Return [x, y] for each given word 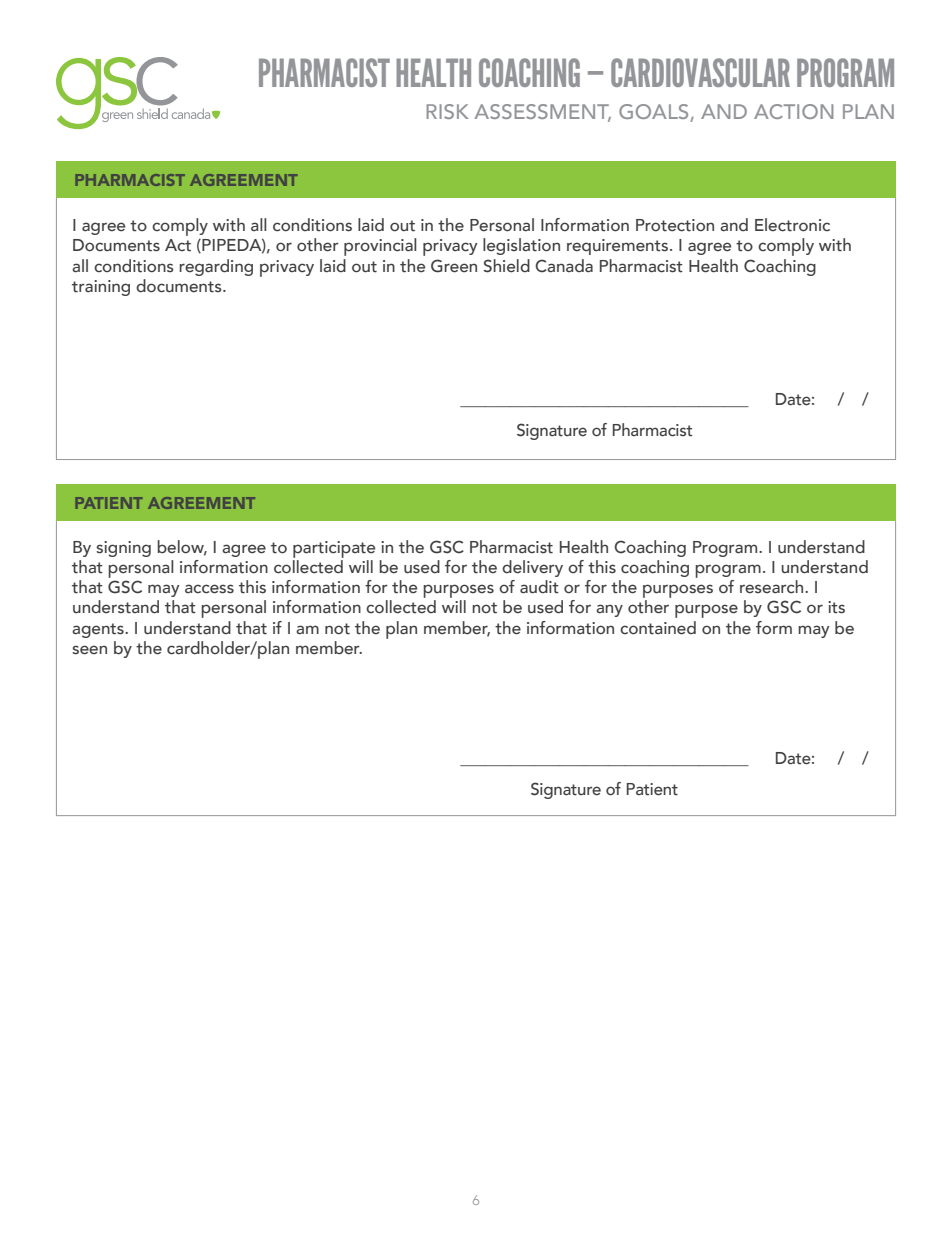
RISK [447, 111]
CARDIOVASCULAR [700, 72]
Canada [564, 266]
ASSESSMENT [542, 113]
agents [99, 630]
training [101, 288]
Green [454, 266]
